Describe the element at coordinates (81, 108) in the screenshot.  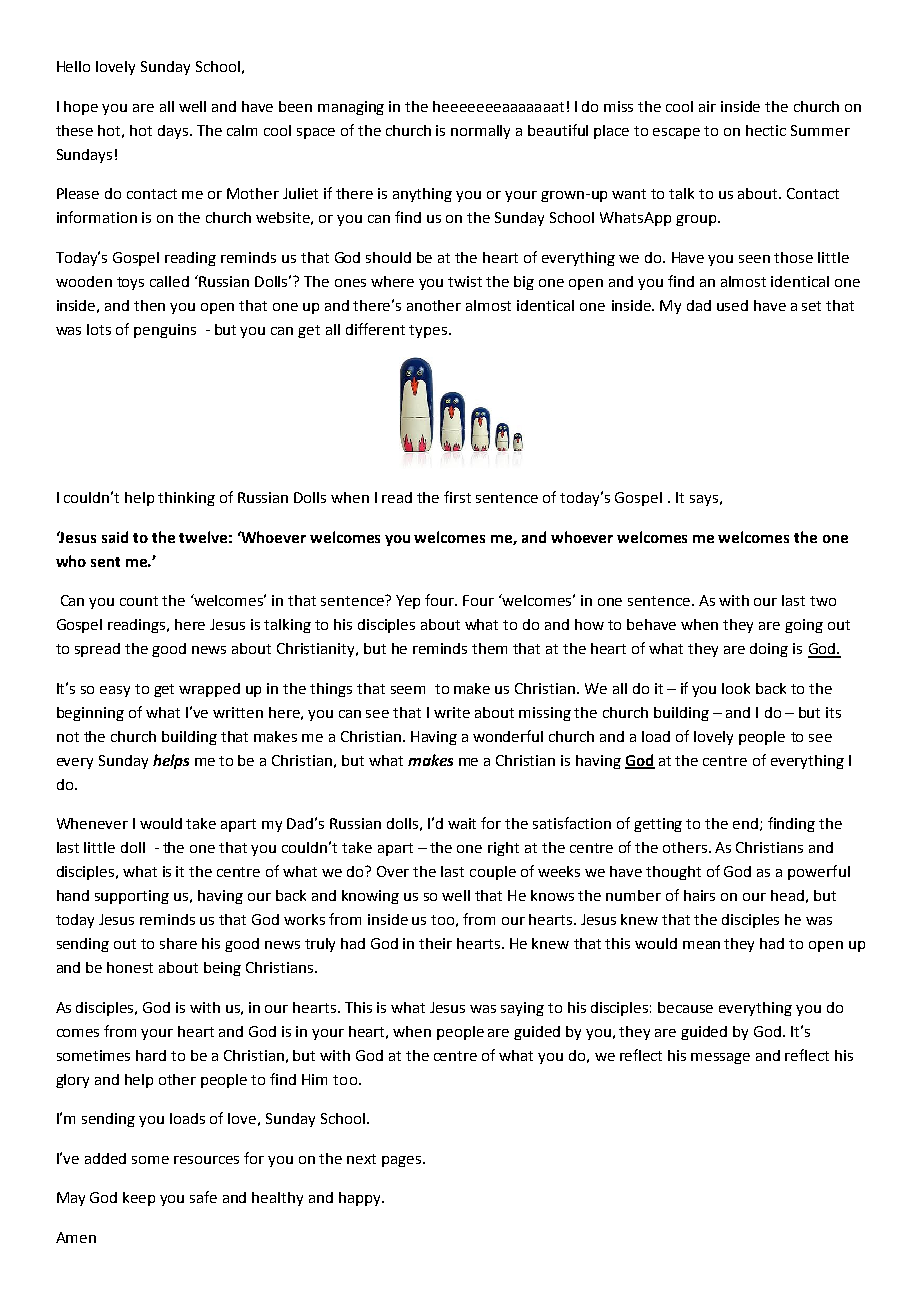
I see `hope` at that location.
